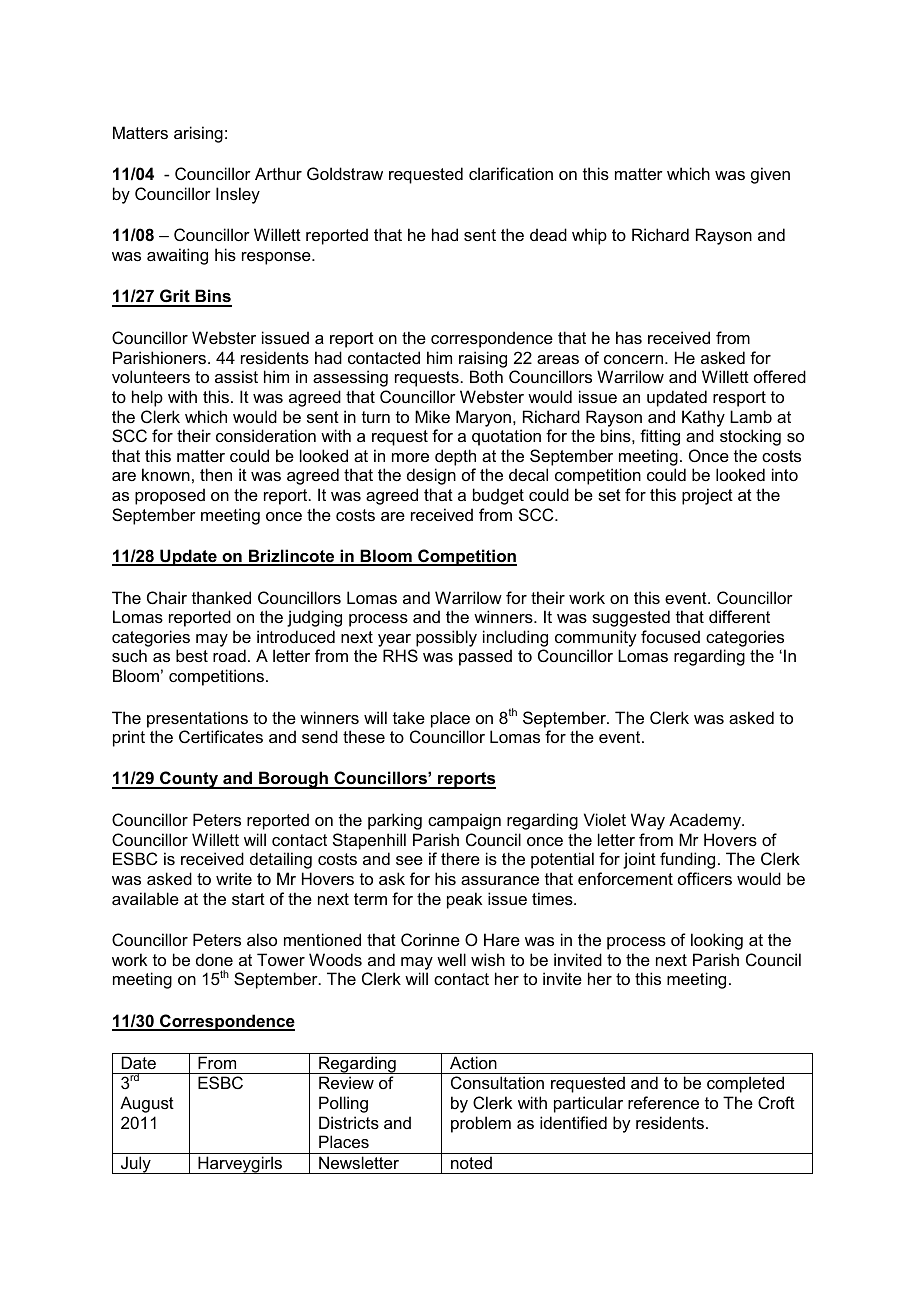  I want to click on done, so click(214, 959).
